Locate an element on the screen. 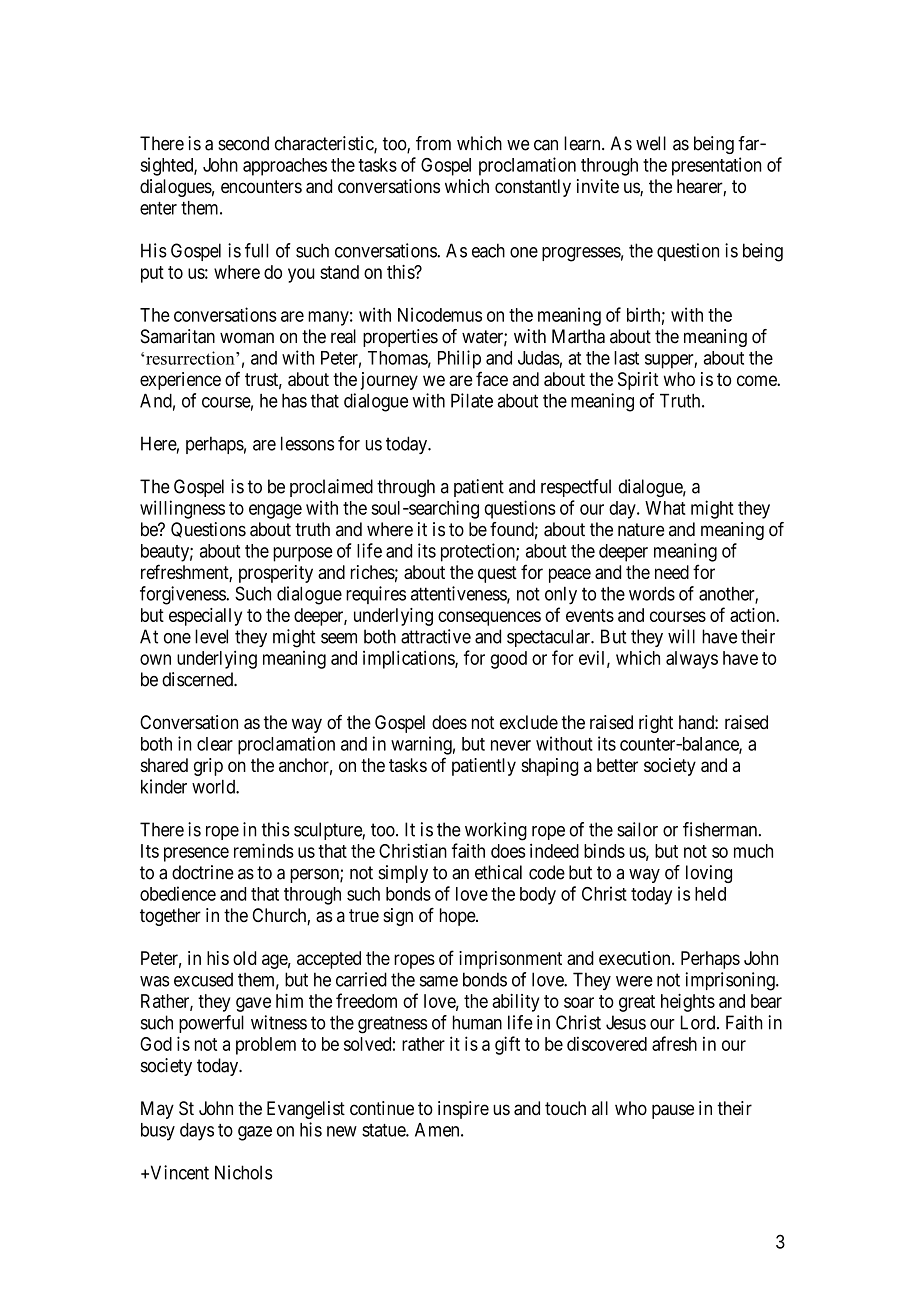  What is located at coordinates (665, 508).
